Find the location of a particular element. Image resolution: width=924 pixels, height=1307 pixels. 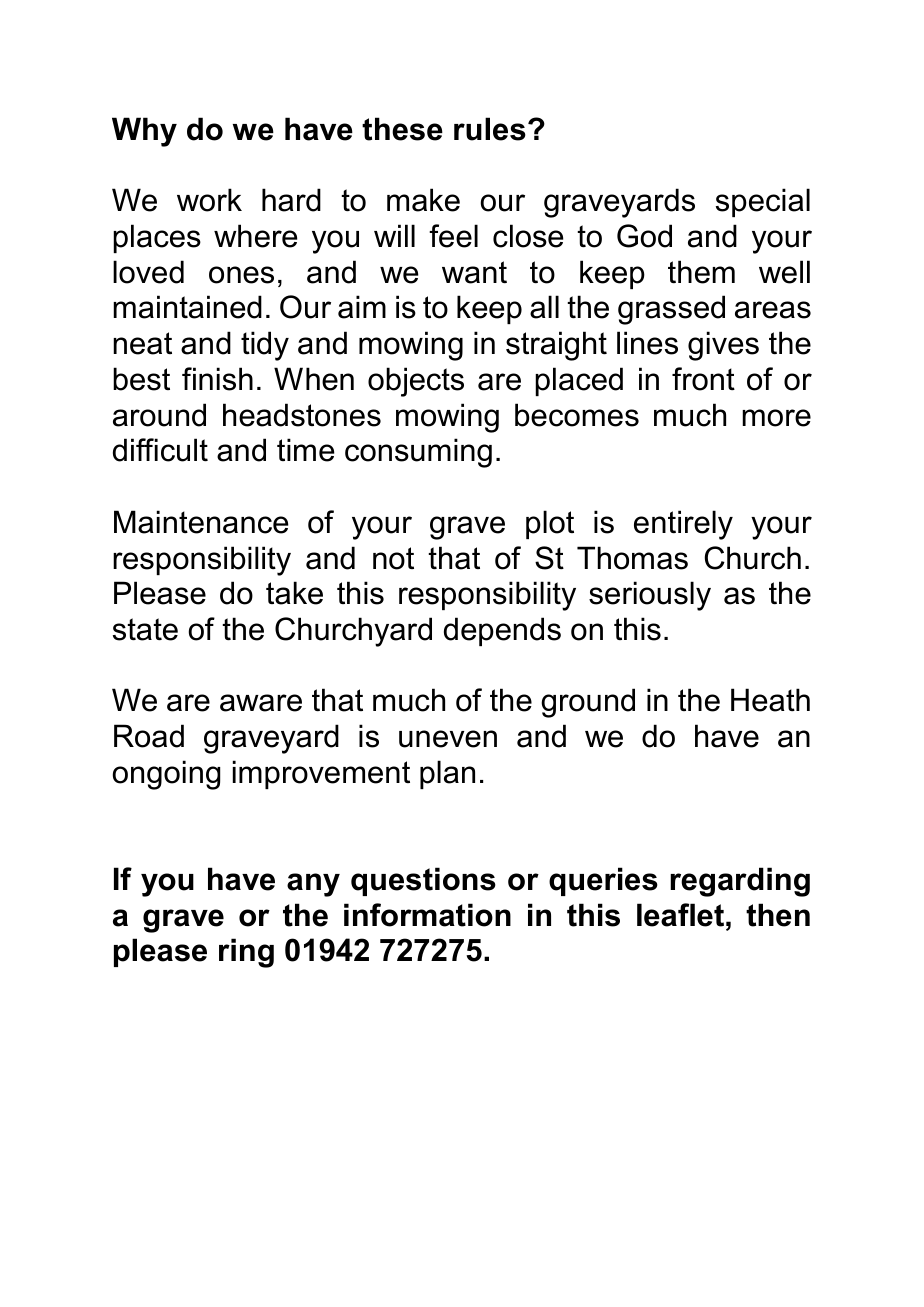

information is located at coordinates (427, 915).
